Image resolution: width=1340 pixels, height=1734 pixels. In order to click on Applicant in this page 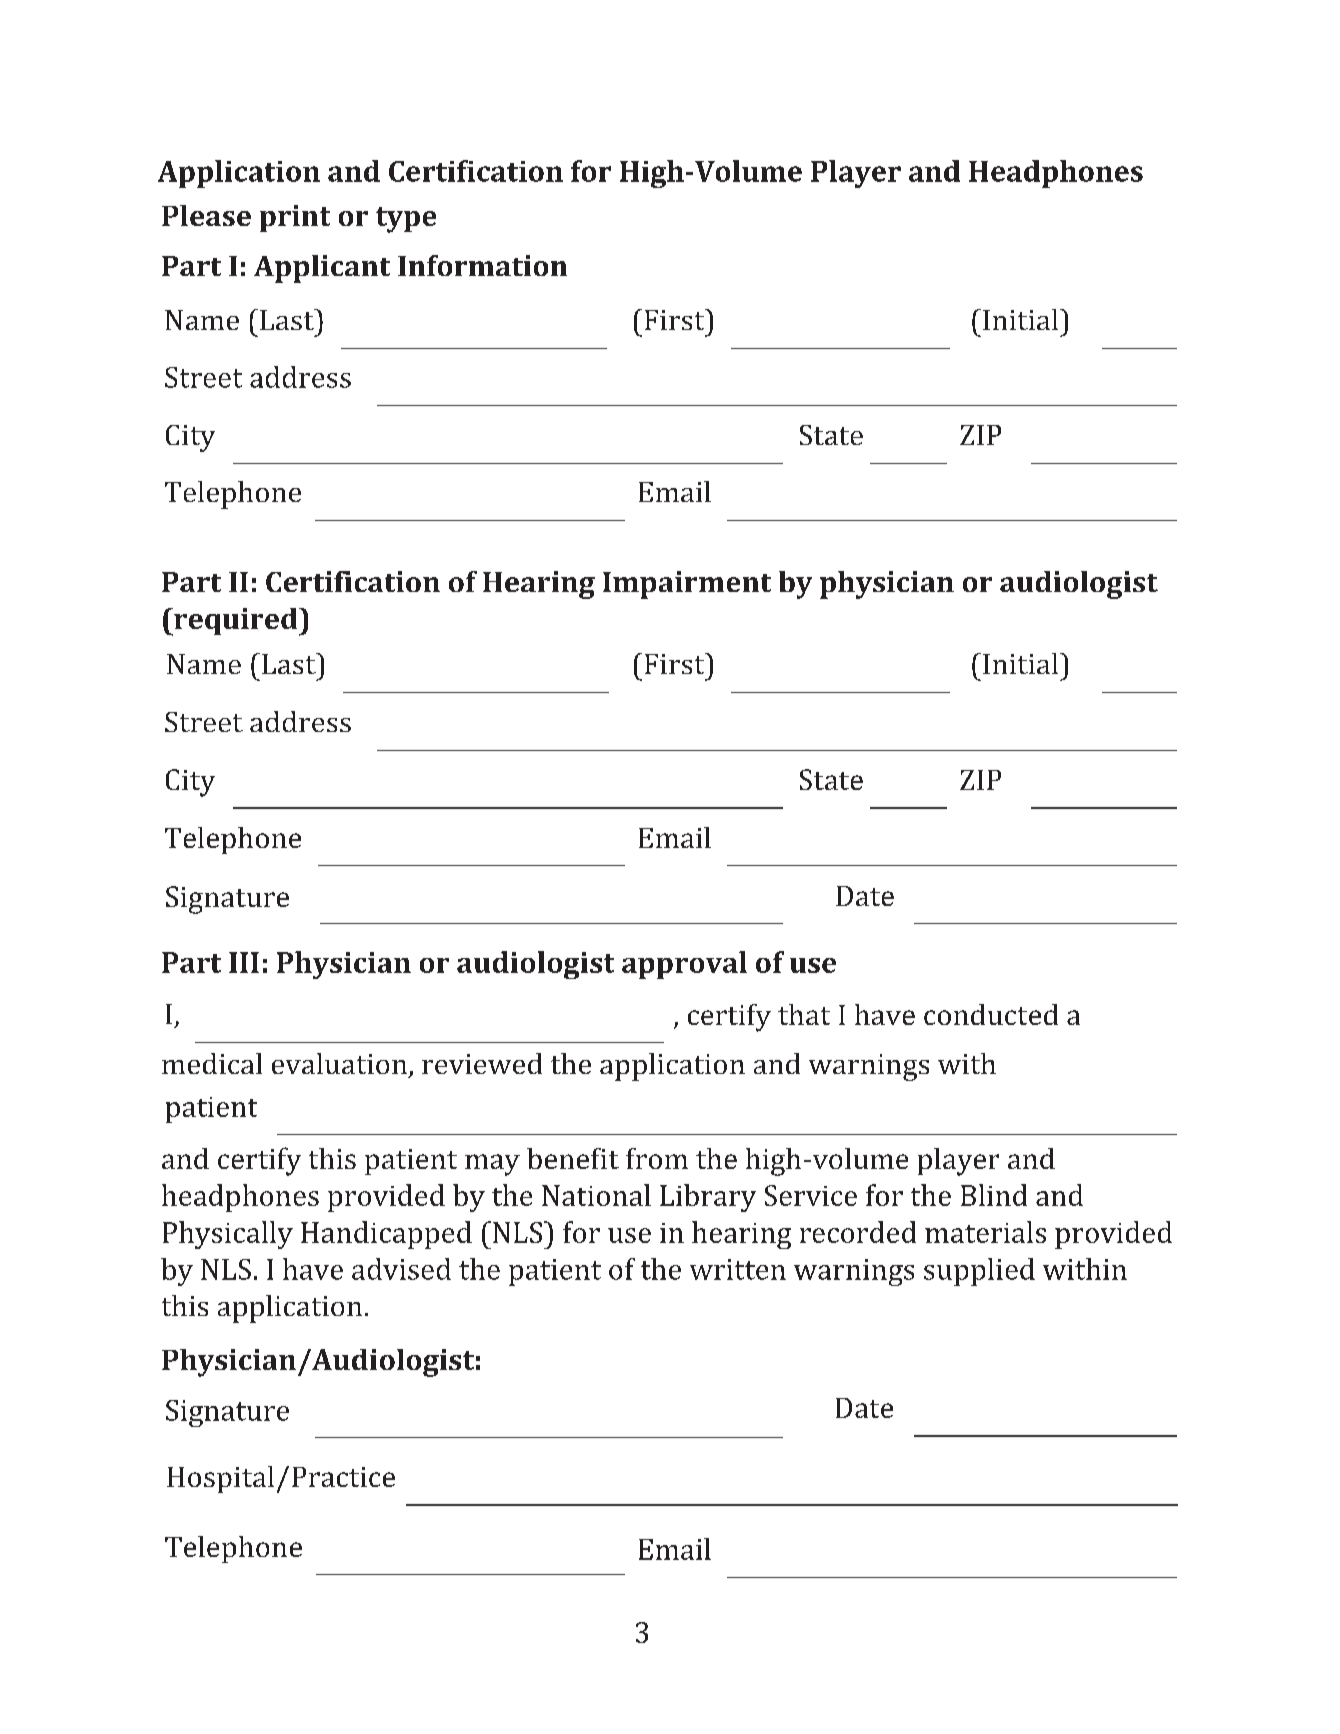, I will do `click(322, 269)`.
